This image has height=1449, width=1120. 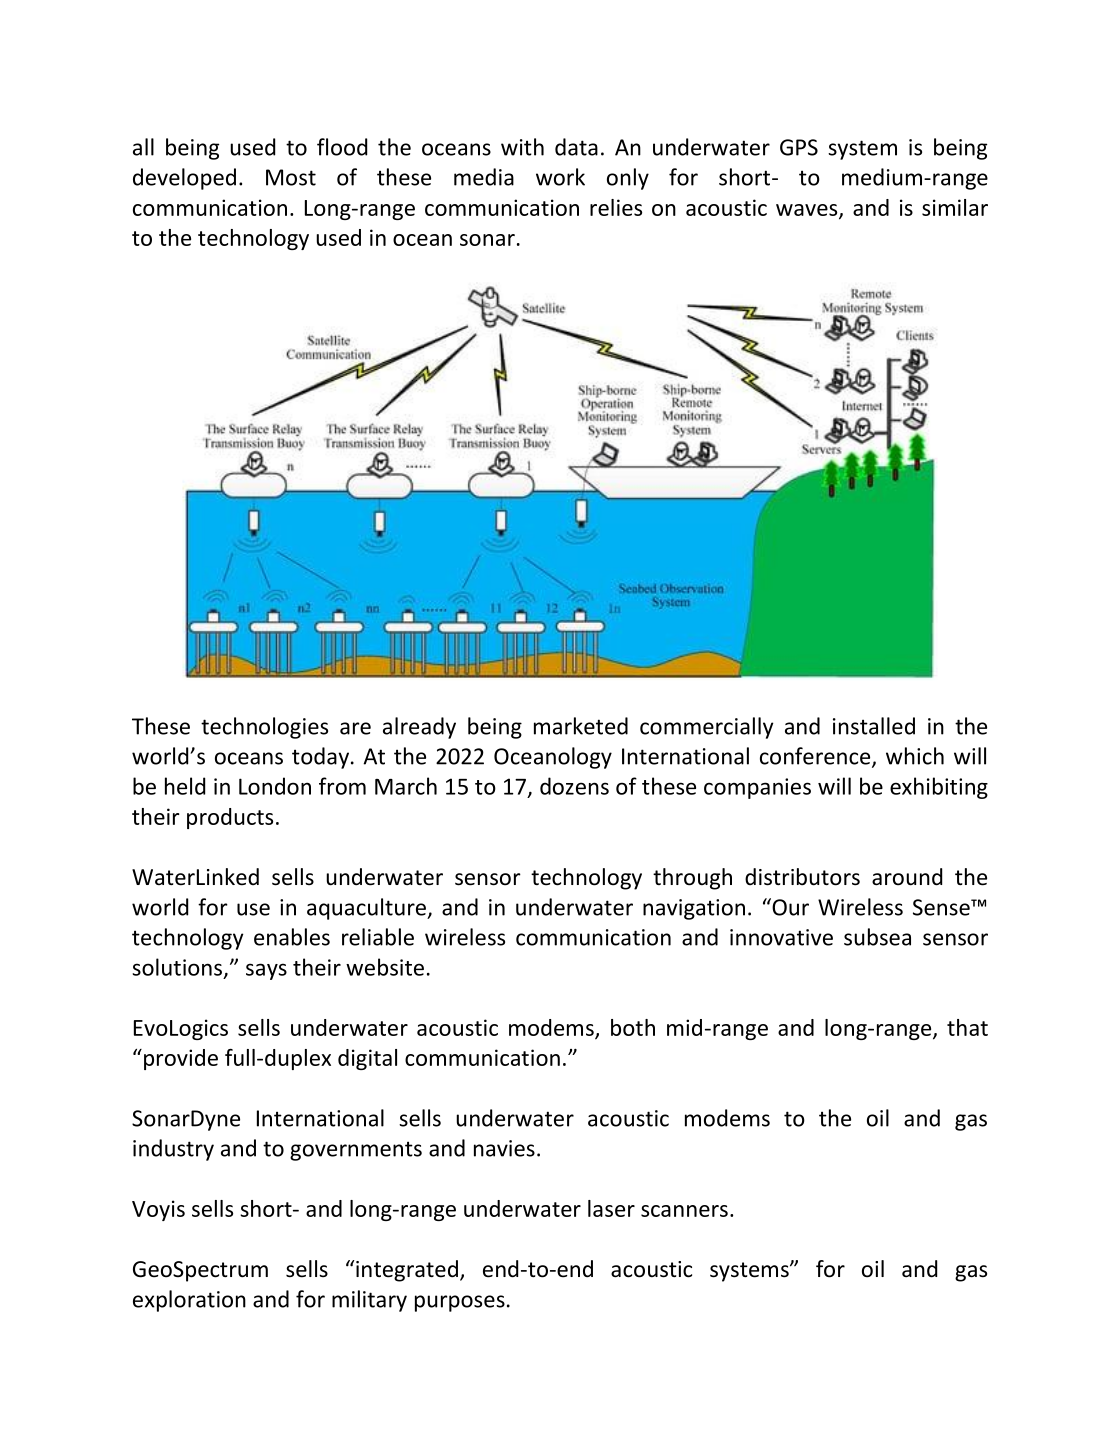 What do you see at coordinates (684, 1211) in the image?
I see `scanners` at bounding box center [684, 1211].
